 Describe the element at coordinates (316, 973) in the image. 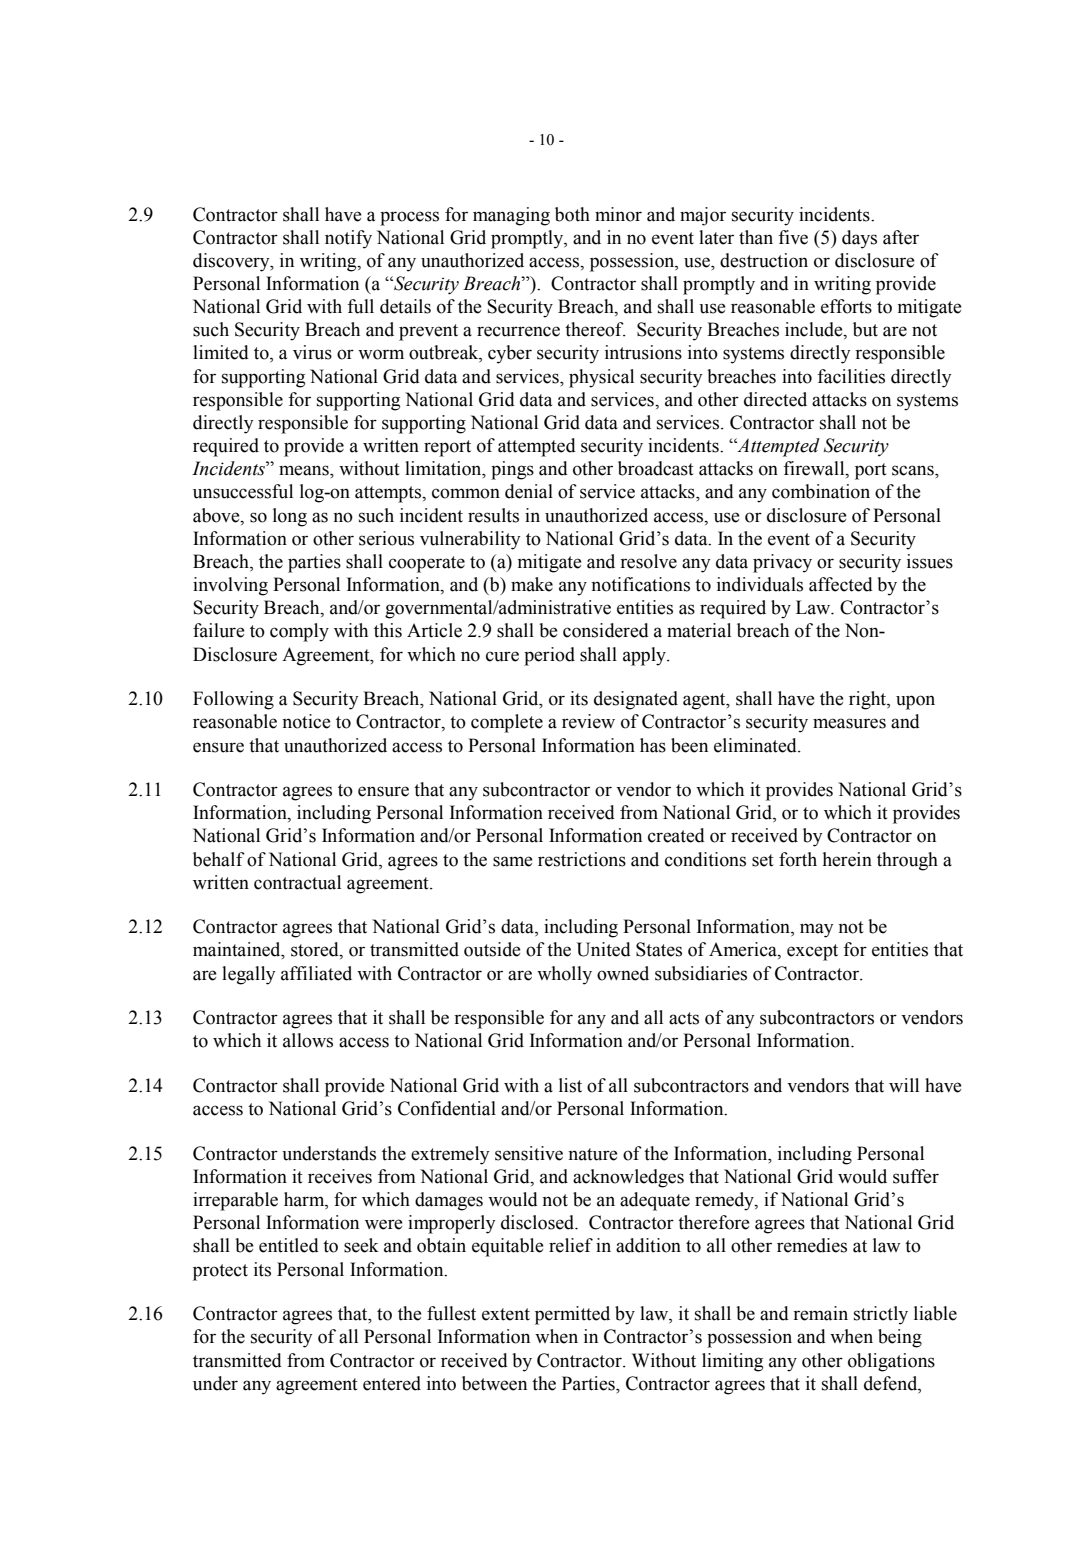

I see `affiliated` at that location.
